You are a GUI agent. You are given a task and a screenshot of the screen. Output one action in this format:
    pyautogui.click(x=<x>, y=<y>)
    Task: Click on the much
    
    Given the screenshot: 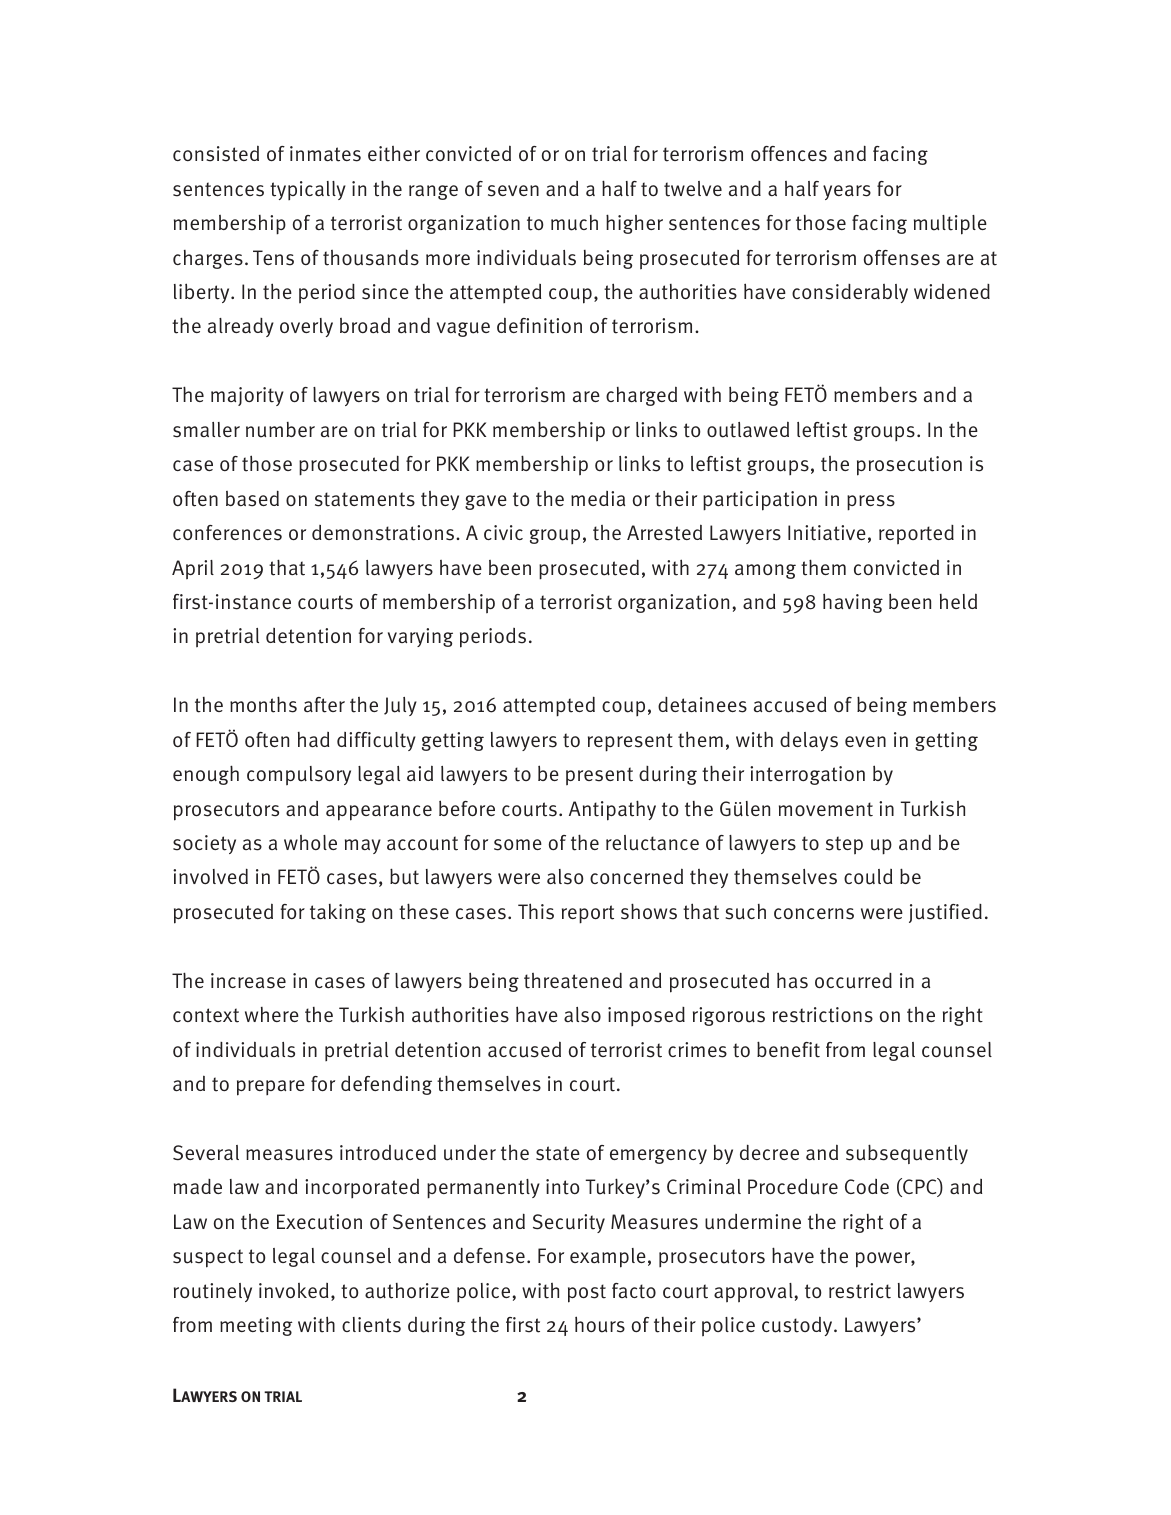 What is the action you would take?
    pyautogui.click(x=574, y=223)
